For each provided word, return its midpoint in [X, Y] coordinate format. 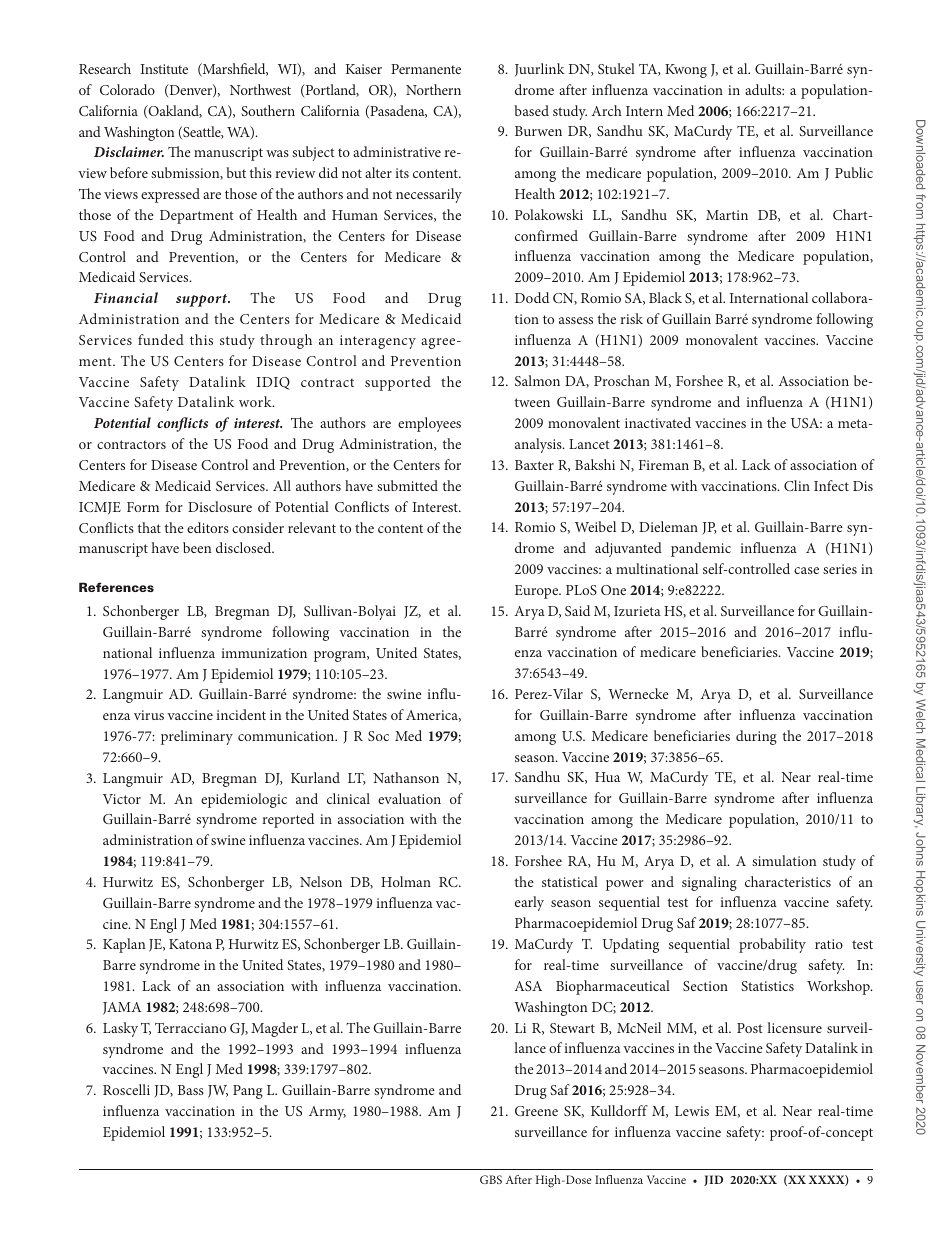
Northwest [260, 89]
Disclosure [220, 506]
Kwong [686, 71]
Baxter [534, 465]
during [756, 737]
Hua [607, 777]
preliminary [197, 737]
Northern [433, 89]
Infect [831, 485]
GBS [491, 1179]
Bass [191, 1090]
